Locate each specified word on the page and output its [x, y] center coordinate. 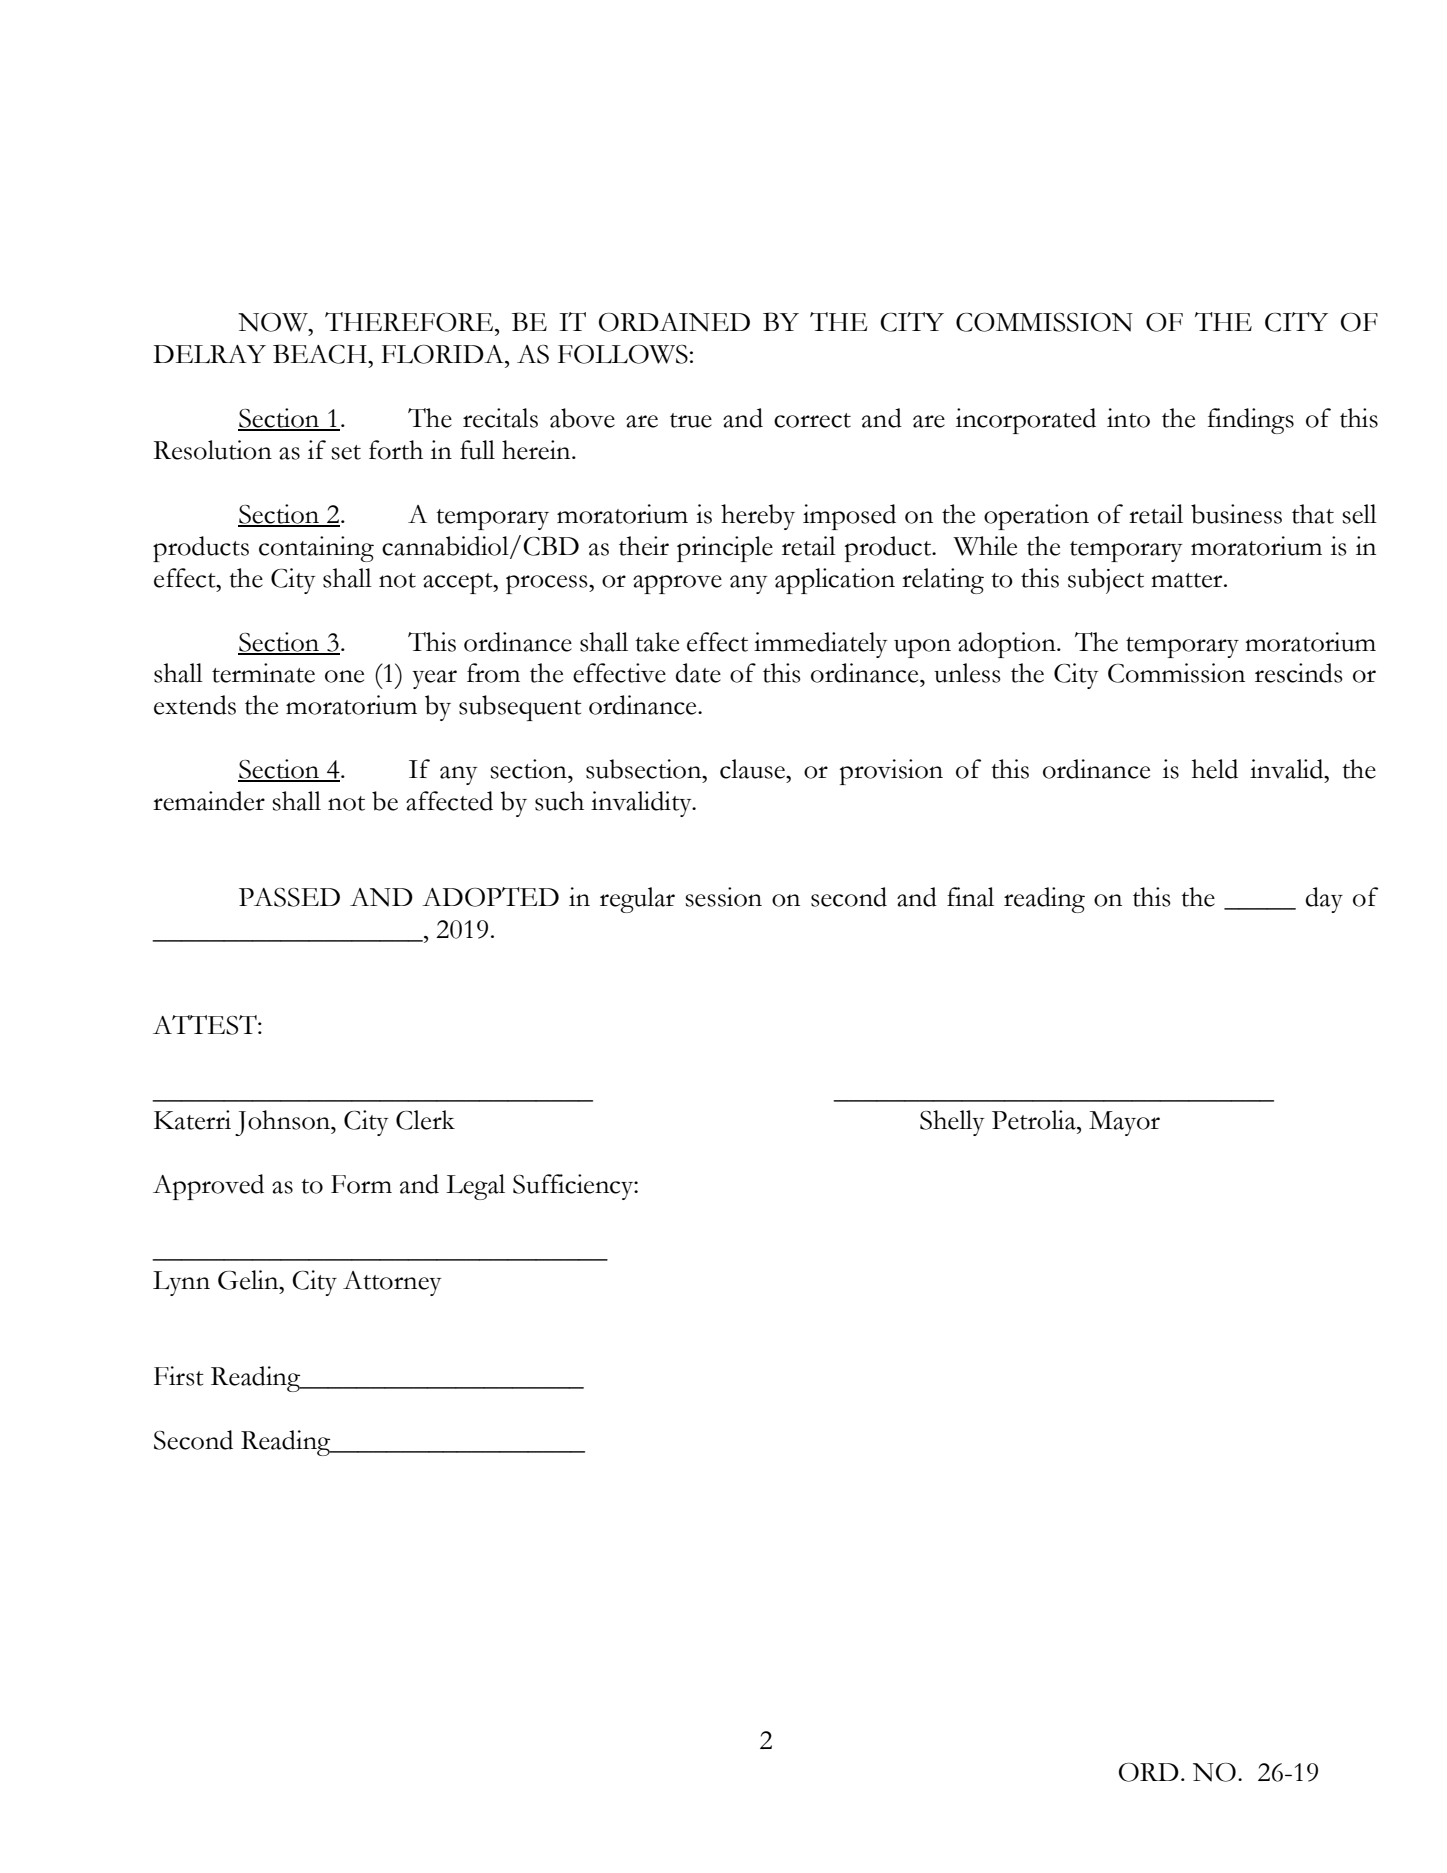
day [1324, 900]
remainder [209, 801]
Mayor [1124, 1123]
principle [725, 549]
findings [1251, 421]
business [1236, 514]
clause [753, 769]
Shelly [952, 1123]
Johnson [283, 1123]
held [1215, 769]
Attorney [392, 1283]
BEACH [321, 354]
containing [316, 549]
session [723, 897]
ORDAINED [674, 322]
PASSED [289, 897]
